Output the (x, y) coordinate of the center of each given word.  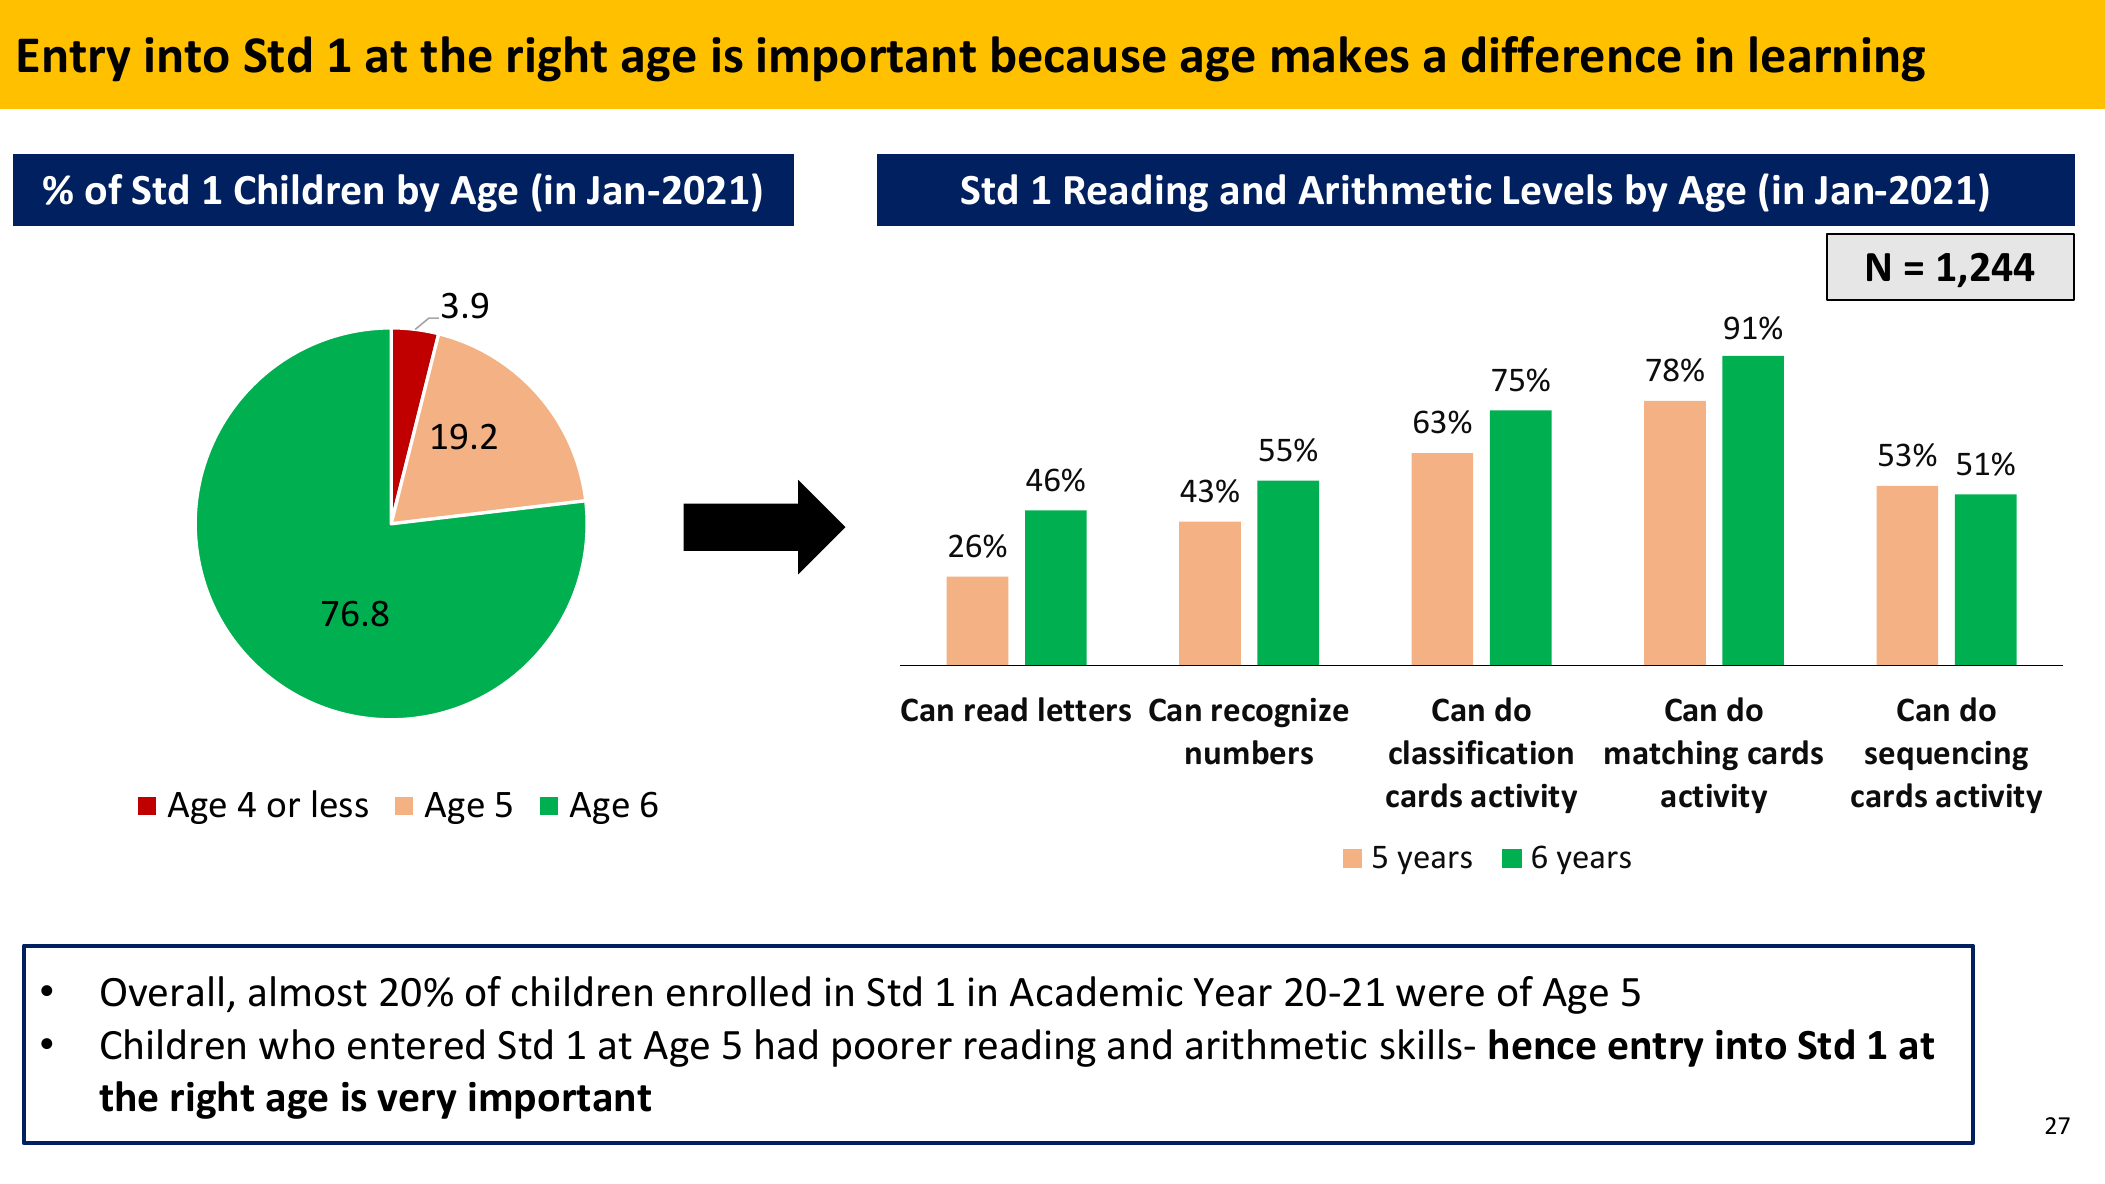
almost (308, 991)
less (340, 804)
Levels (1558, 189)
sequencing (1946, 756)
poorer (892, 1052)
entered (416, 1044)
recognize (1280, 713)
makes (1340, 54)
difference (1571, 54)
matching (1671, 755)
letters (1085, 709)
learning (1837, 59)
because (1079, 54)
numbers (1249, 752)
